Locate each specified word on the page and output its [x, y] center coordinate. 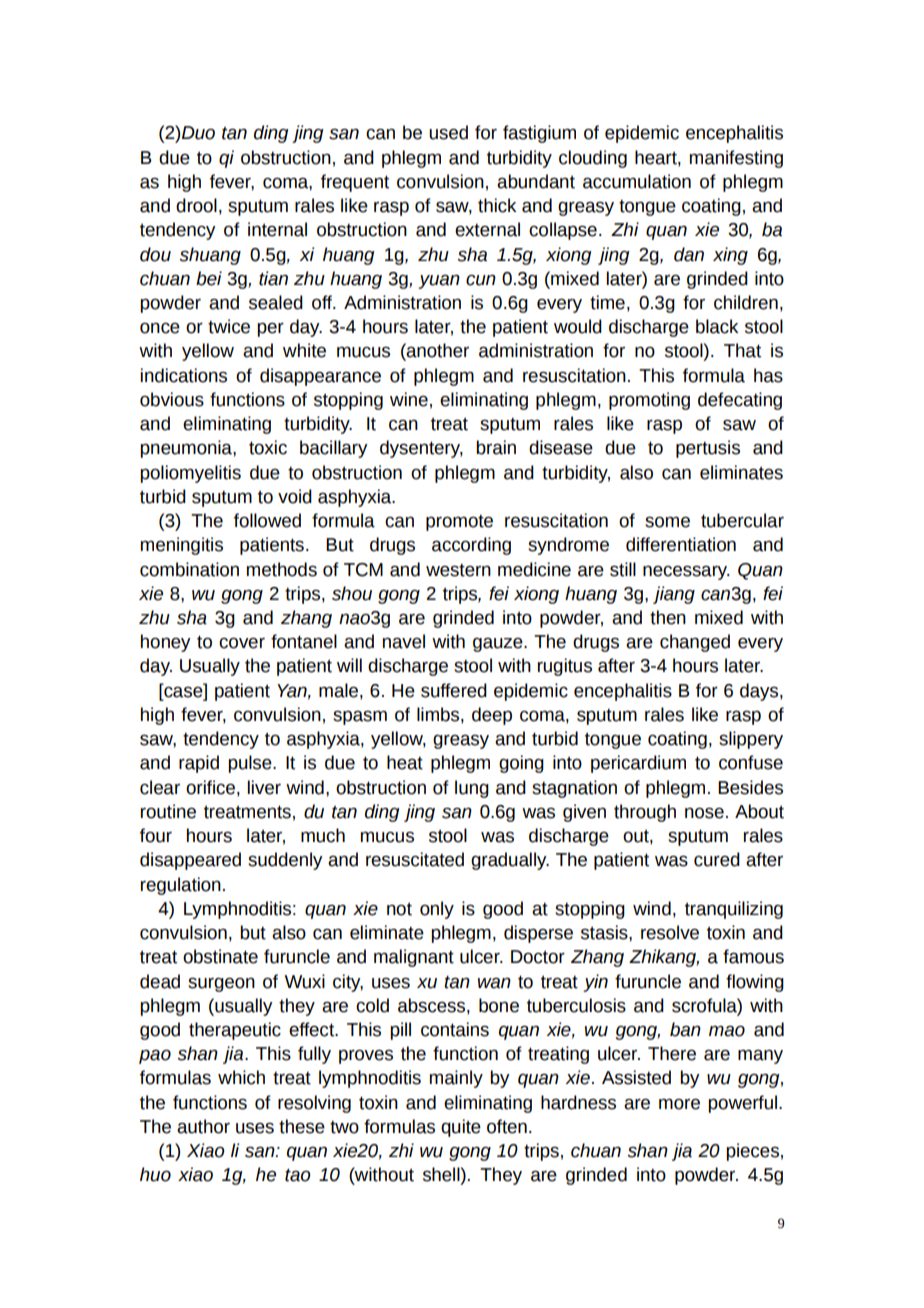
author [203, 1126]
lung [472, 789]
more [679, 1104]
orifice [210, 787]
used [448, 132]
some [667, 522]
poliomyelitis [190, 474]
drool [196, 205]
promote [459, 523]
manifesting [736, 159]
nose [704, 813]
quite [461, 1128]
